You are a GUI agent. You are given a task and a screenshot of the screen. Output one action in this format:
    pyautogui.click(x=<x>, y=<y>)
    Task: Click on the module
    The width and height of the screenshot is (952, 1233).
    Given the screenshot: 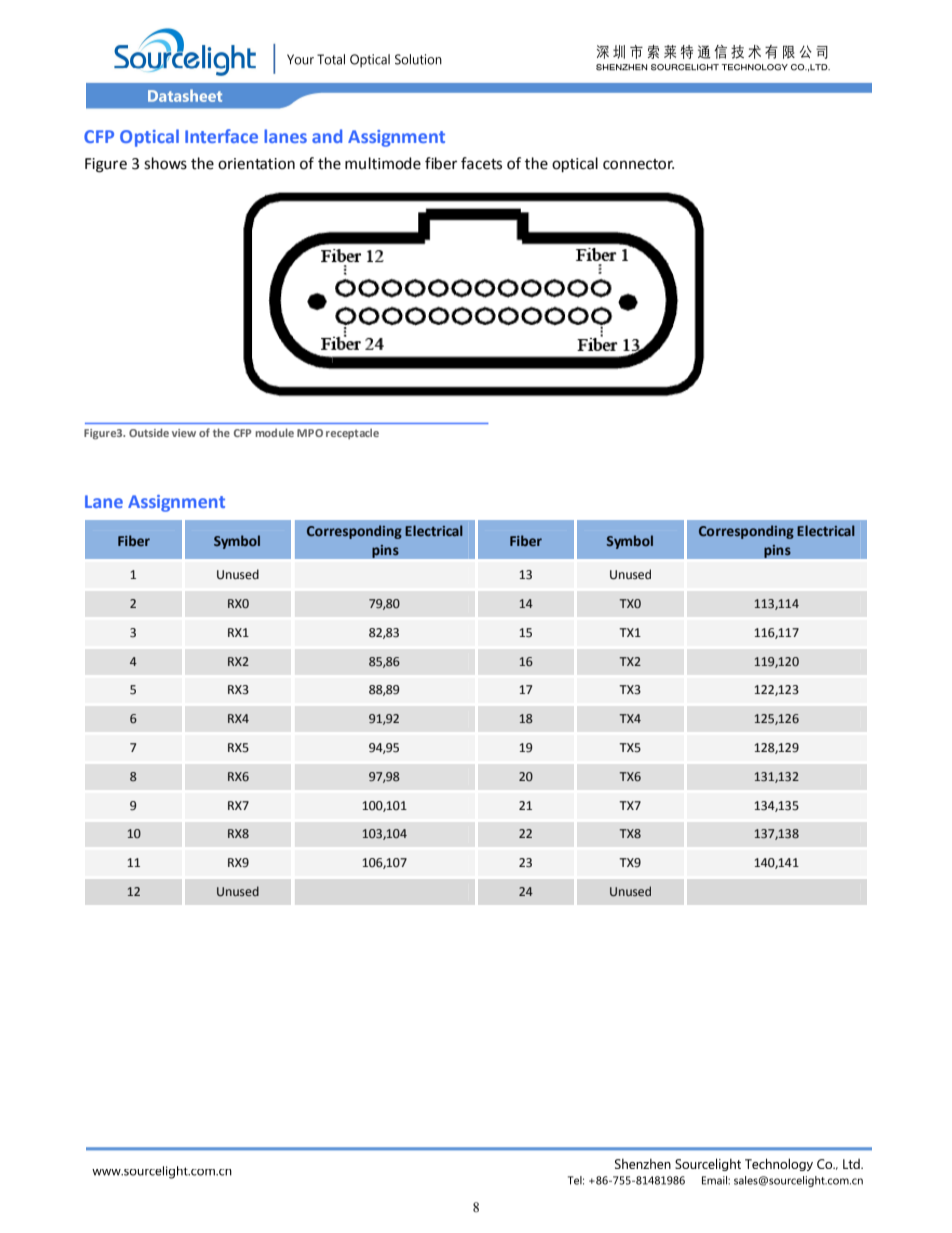 What is the action you would take?
    pyautogui.click(x=274, y=432)
